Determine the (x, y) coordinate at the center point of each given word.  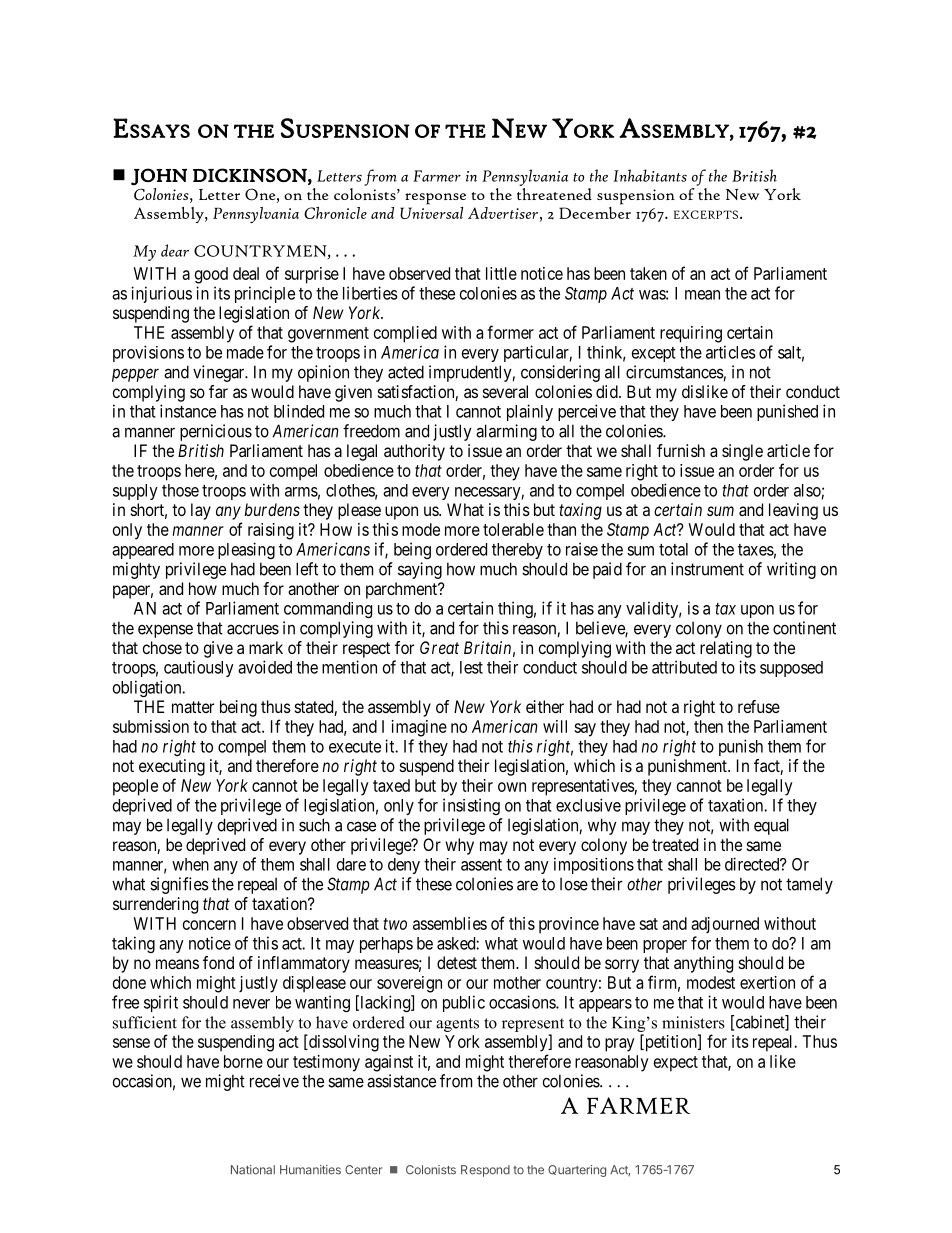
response (435, 199)
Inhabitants (650, 175)
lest (471, 667)
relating (726, 649)
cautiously (199, 668)
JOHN (159, 177)
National (253, 1170)
